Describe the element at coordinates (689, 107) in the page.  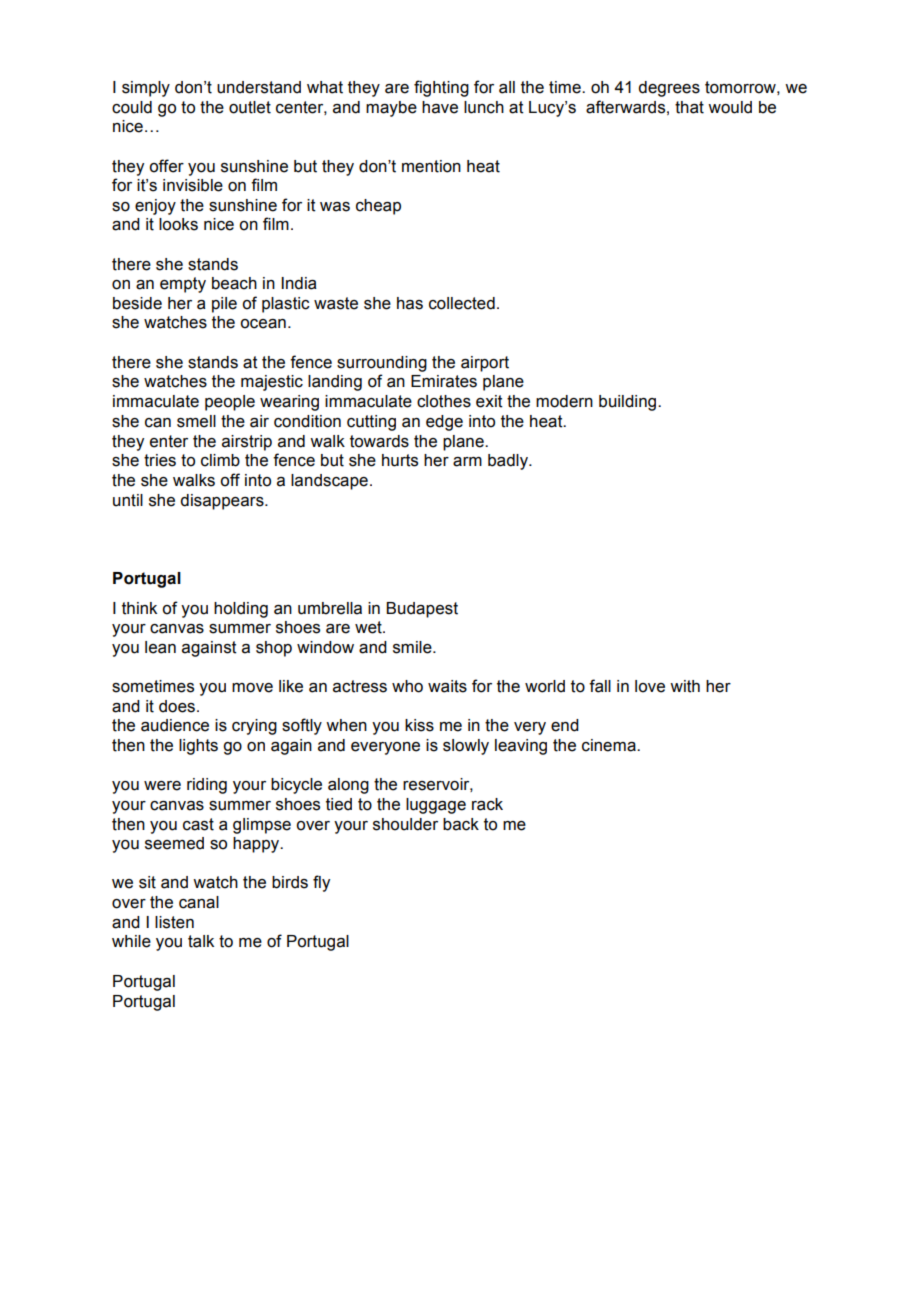
I see `that` at that location.
